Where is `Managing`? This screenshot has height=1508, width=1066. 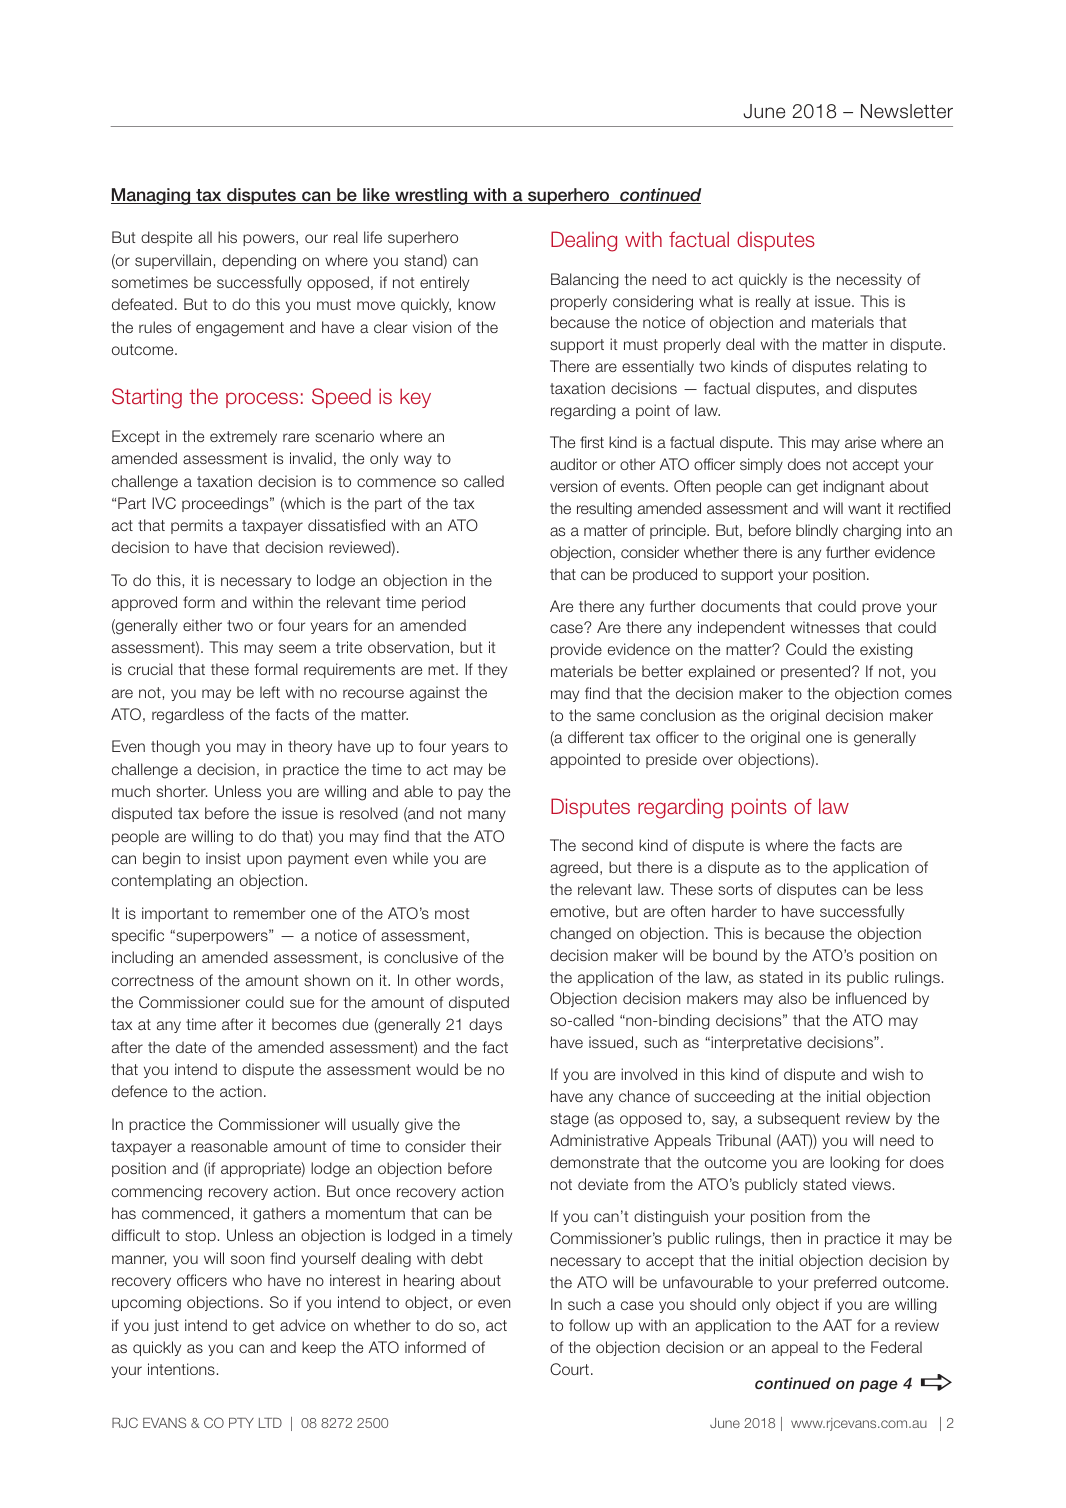 Managing is located at coordinates (152, 196).
